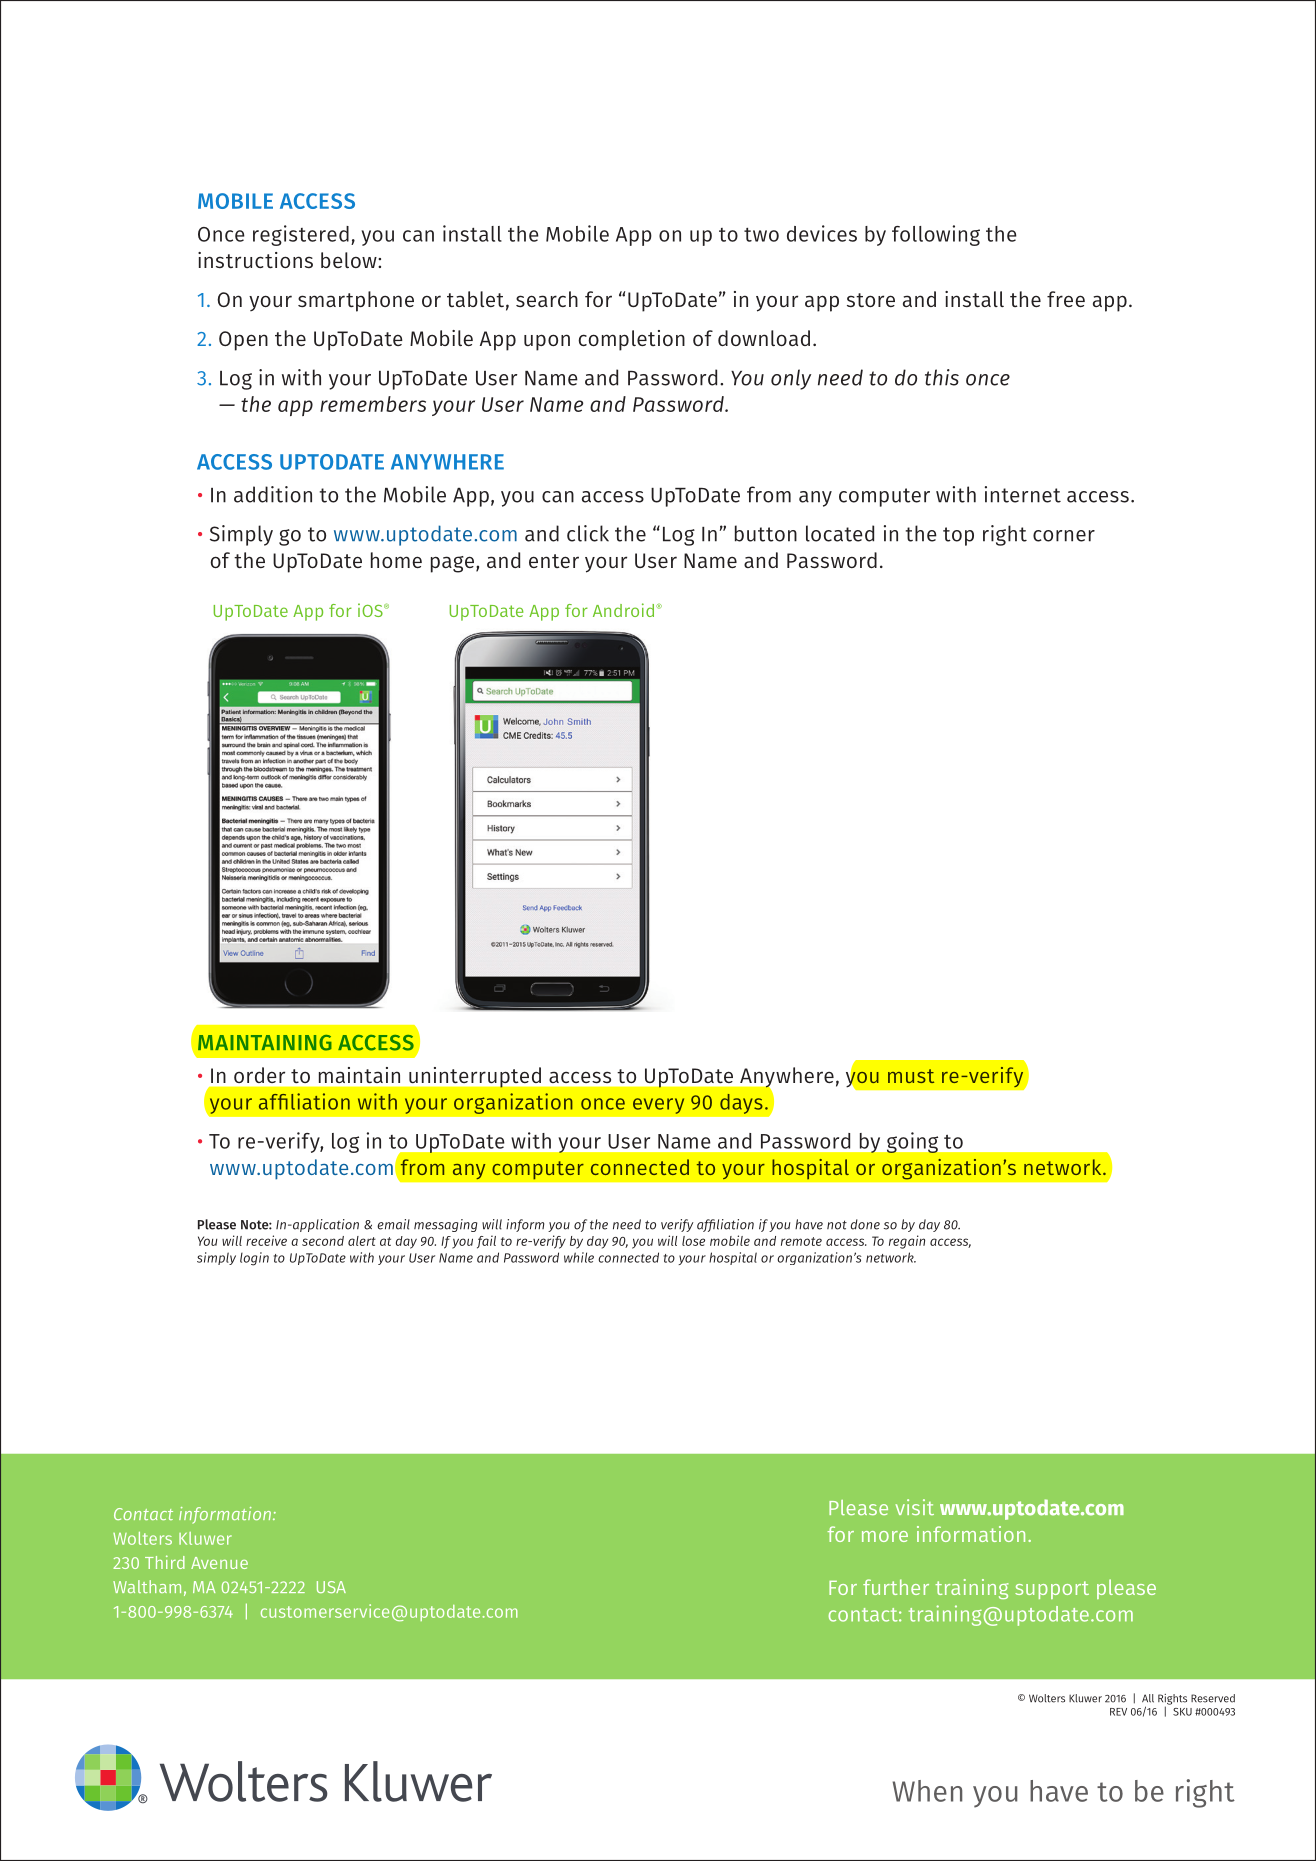  I want to click on every, so click(658, 1106).
